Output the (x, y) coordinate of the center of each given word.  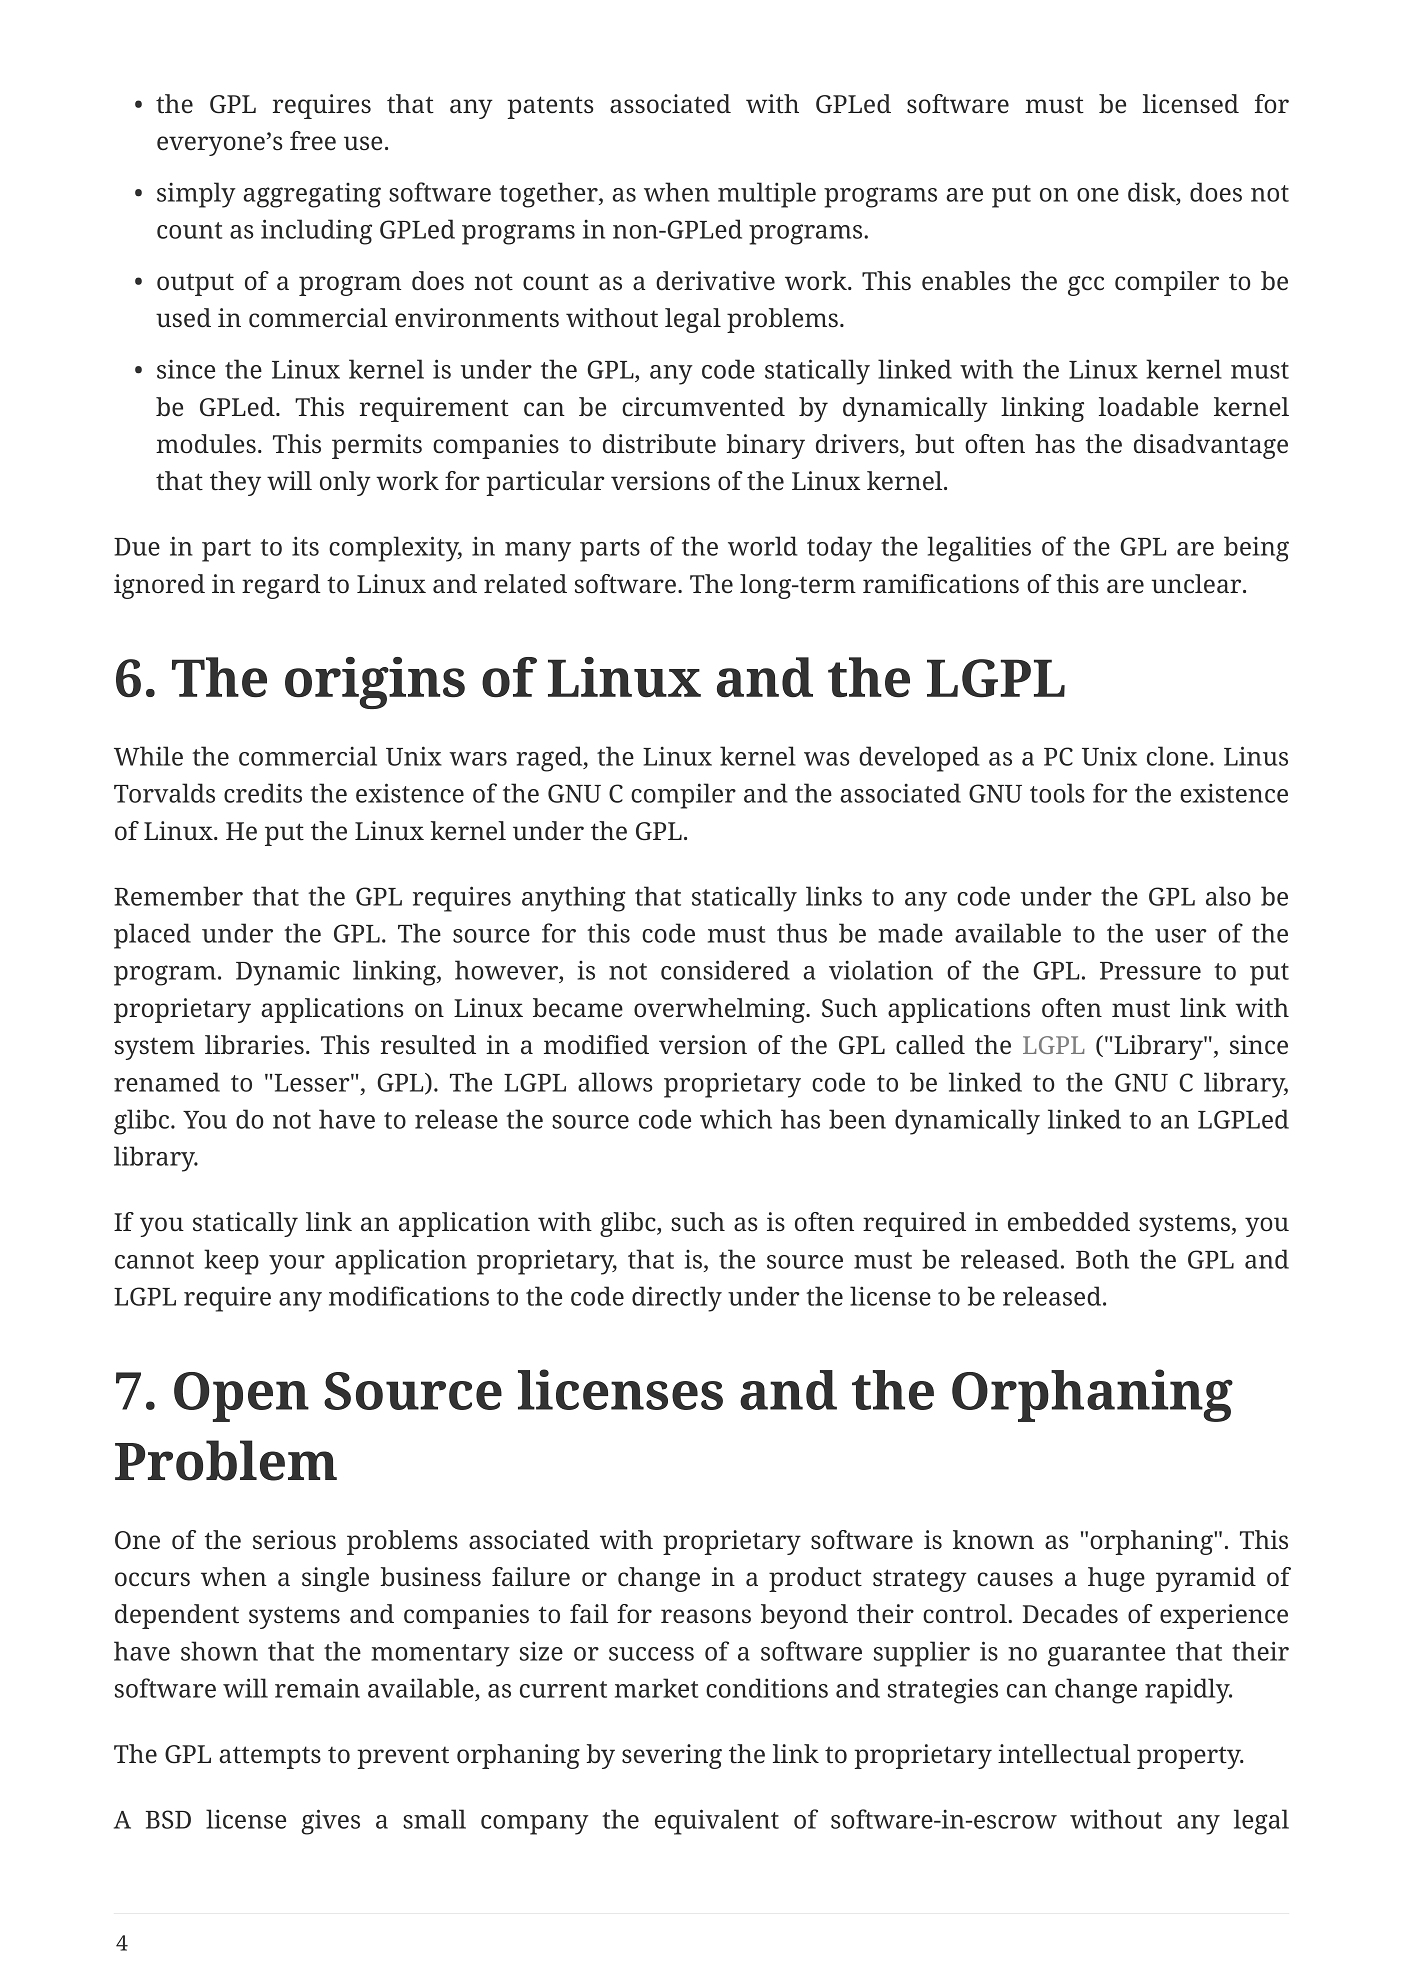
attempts (270, 1757)
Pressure (1150, 971)
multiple (767, 195)
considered (725, 970)
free (313, 141)
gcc (1086, 286)
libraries (254, 1045)
